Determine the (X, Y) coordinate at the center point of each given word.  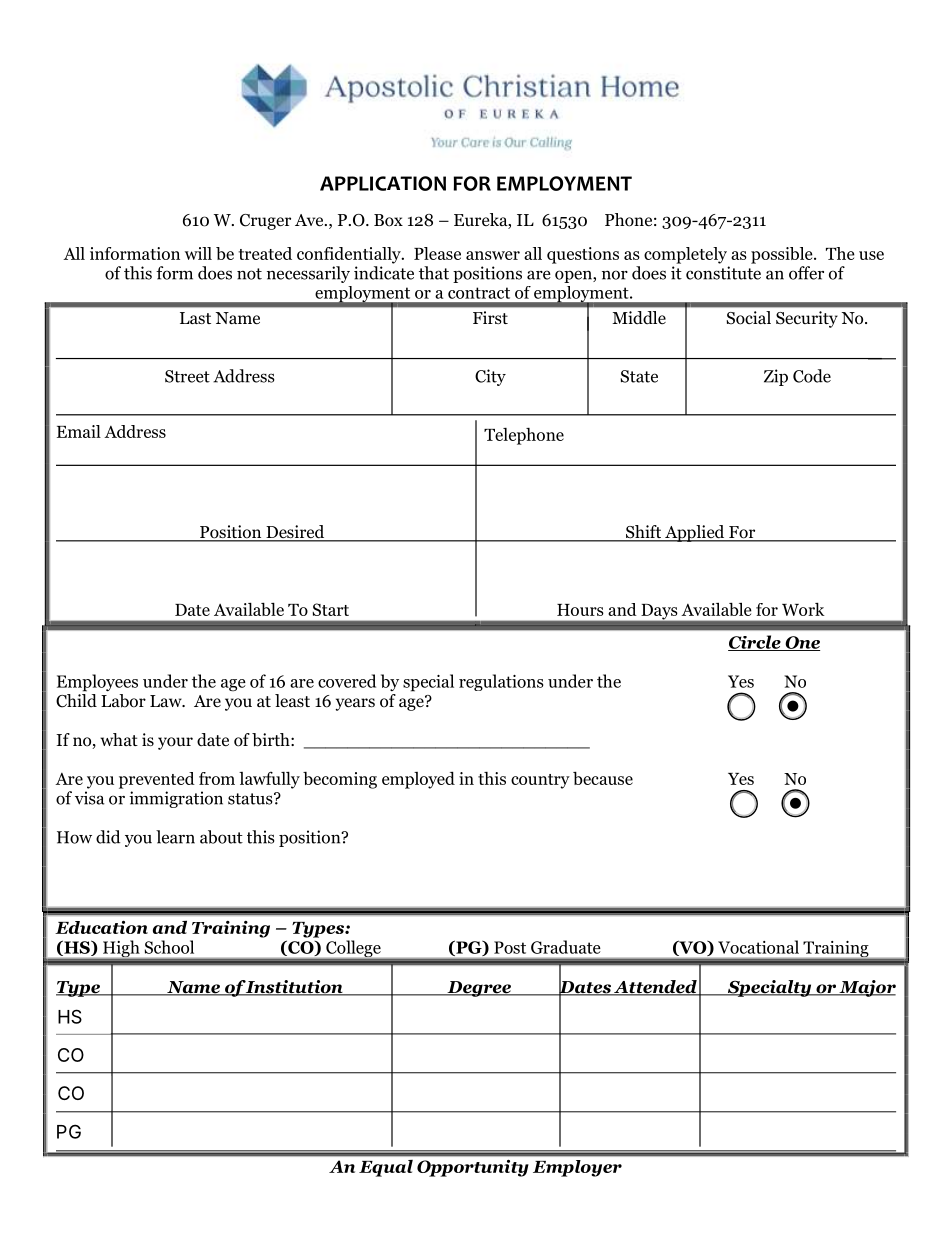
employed (418, 780)
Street (187, 376)
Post (510, 947)
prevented (157, 780)
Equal (386, 1168)
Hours (580, 610)
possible (783, 255)
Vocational (758, 947)
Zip (776, 377)
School (169, 947)
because (603, 778)
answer (493, 255)
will (198, 253)
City (490, 377)
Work (803, 609)
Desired (295, 533)
